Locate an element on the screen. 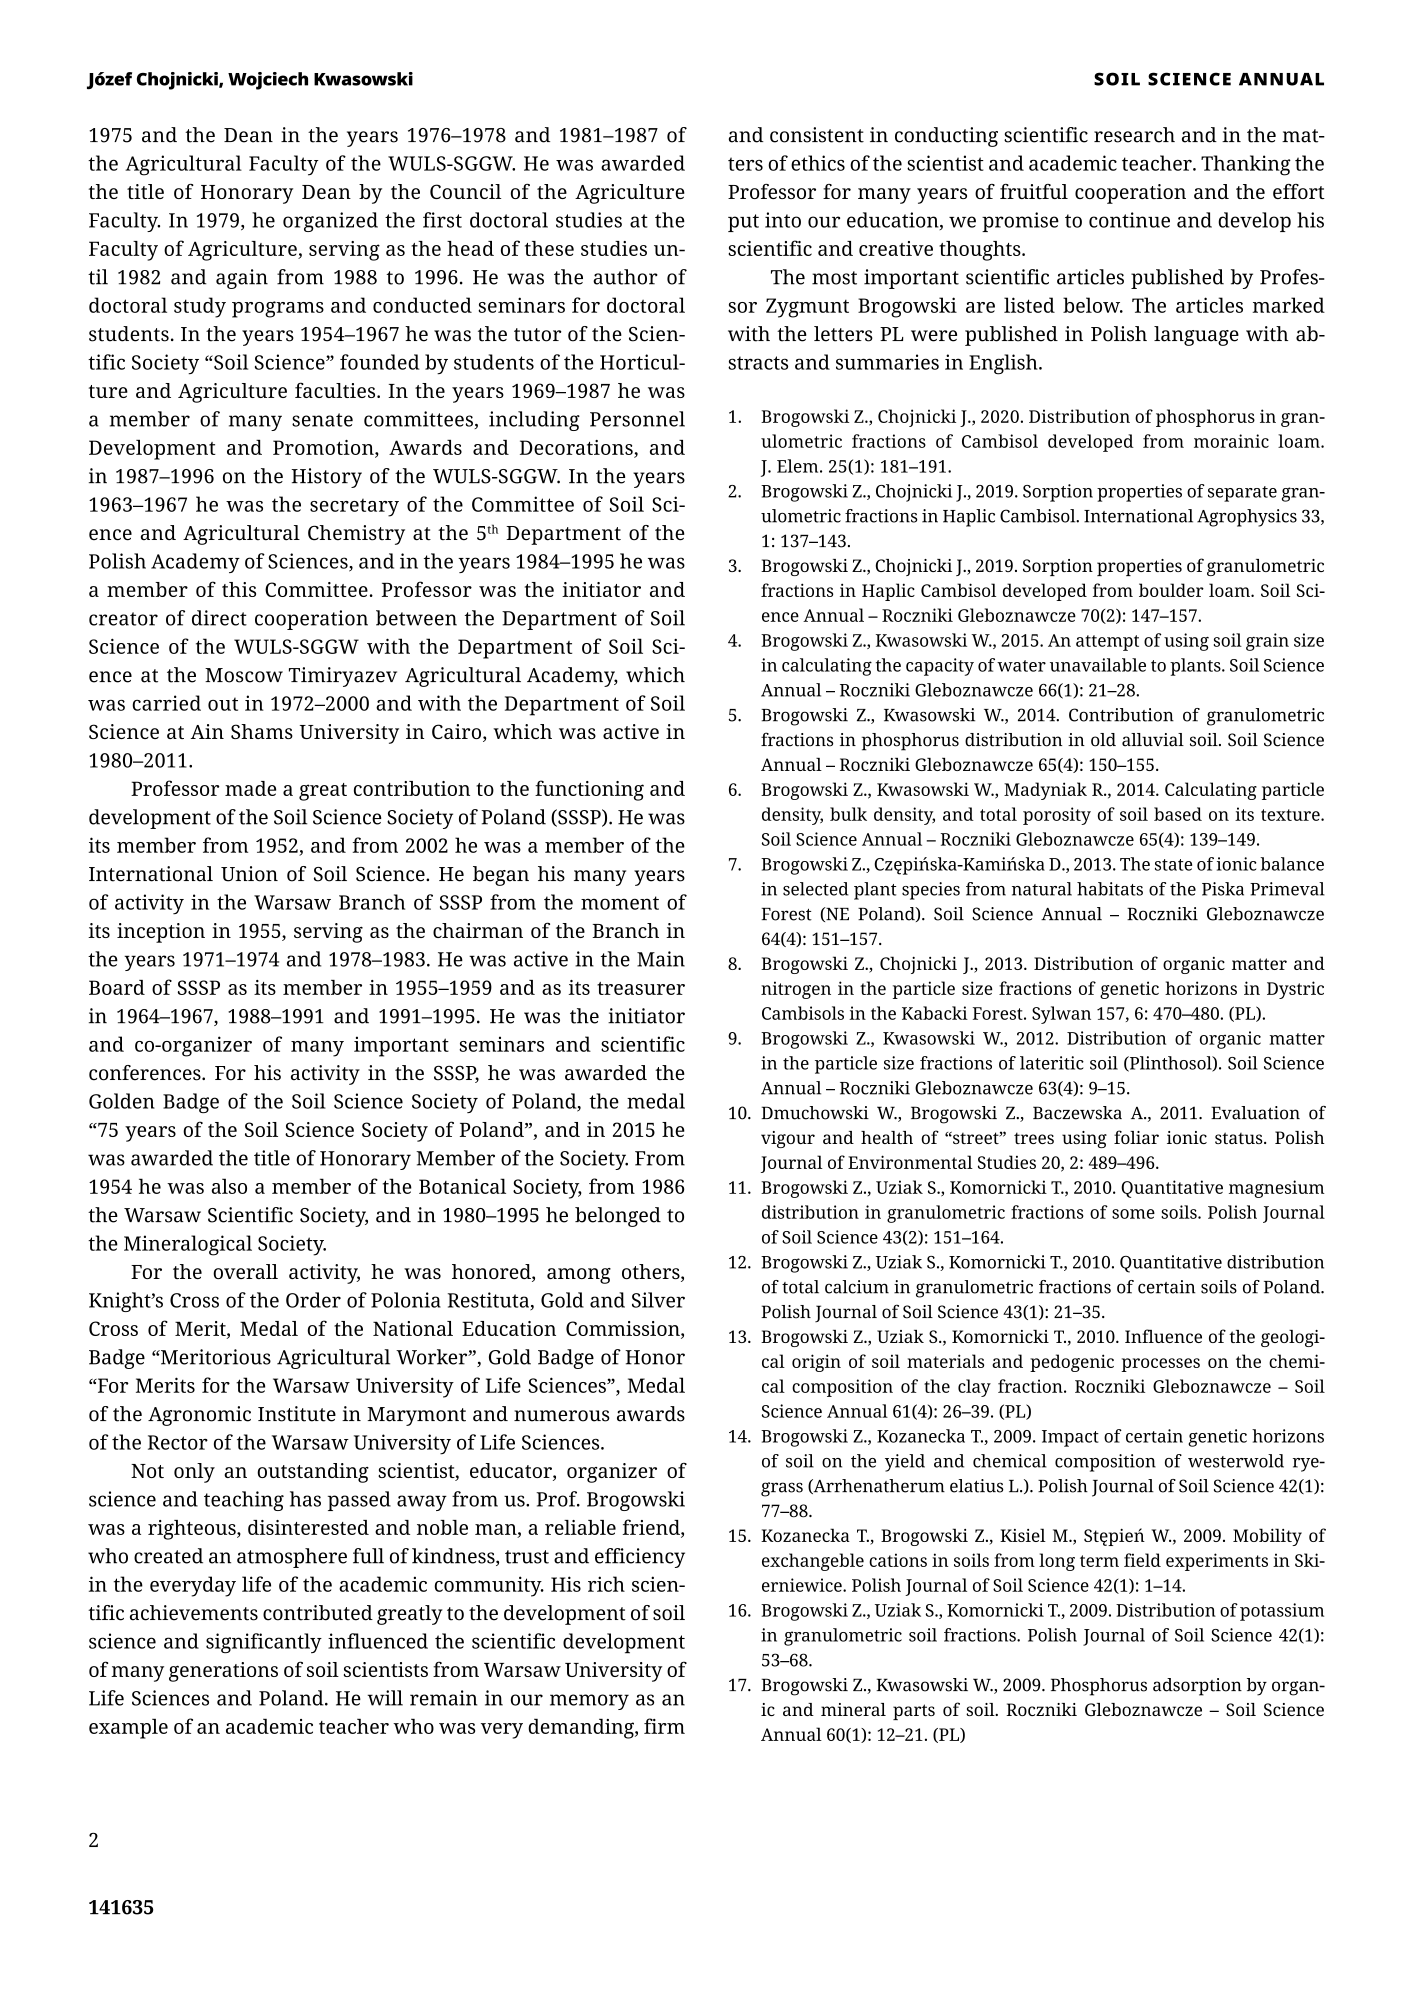 This screenshot has height=1994, width=1410. Board is located at coordinates (117, 987).
